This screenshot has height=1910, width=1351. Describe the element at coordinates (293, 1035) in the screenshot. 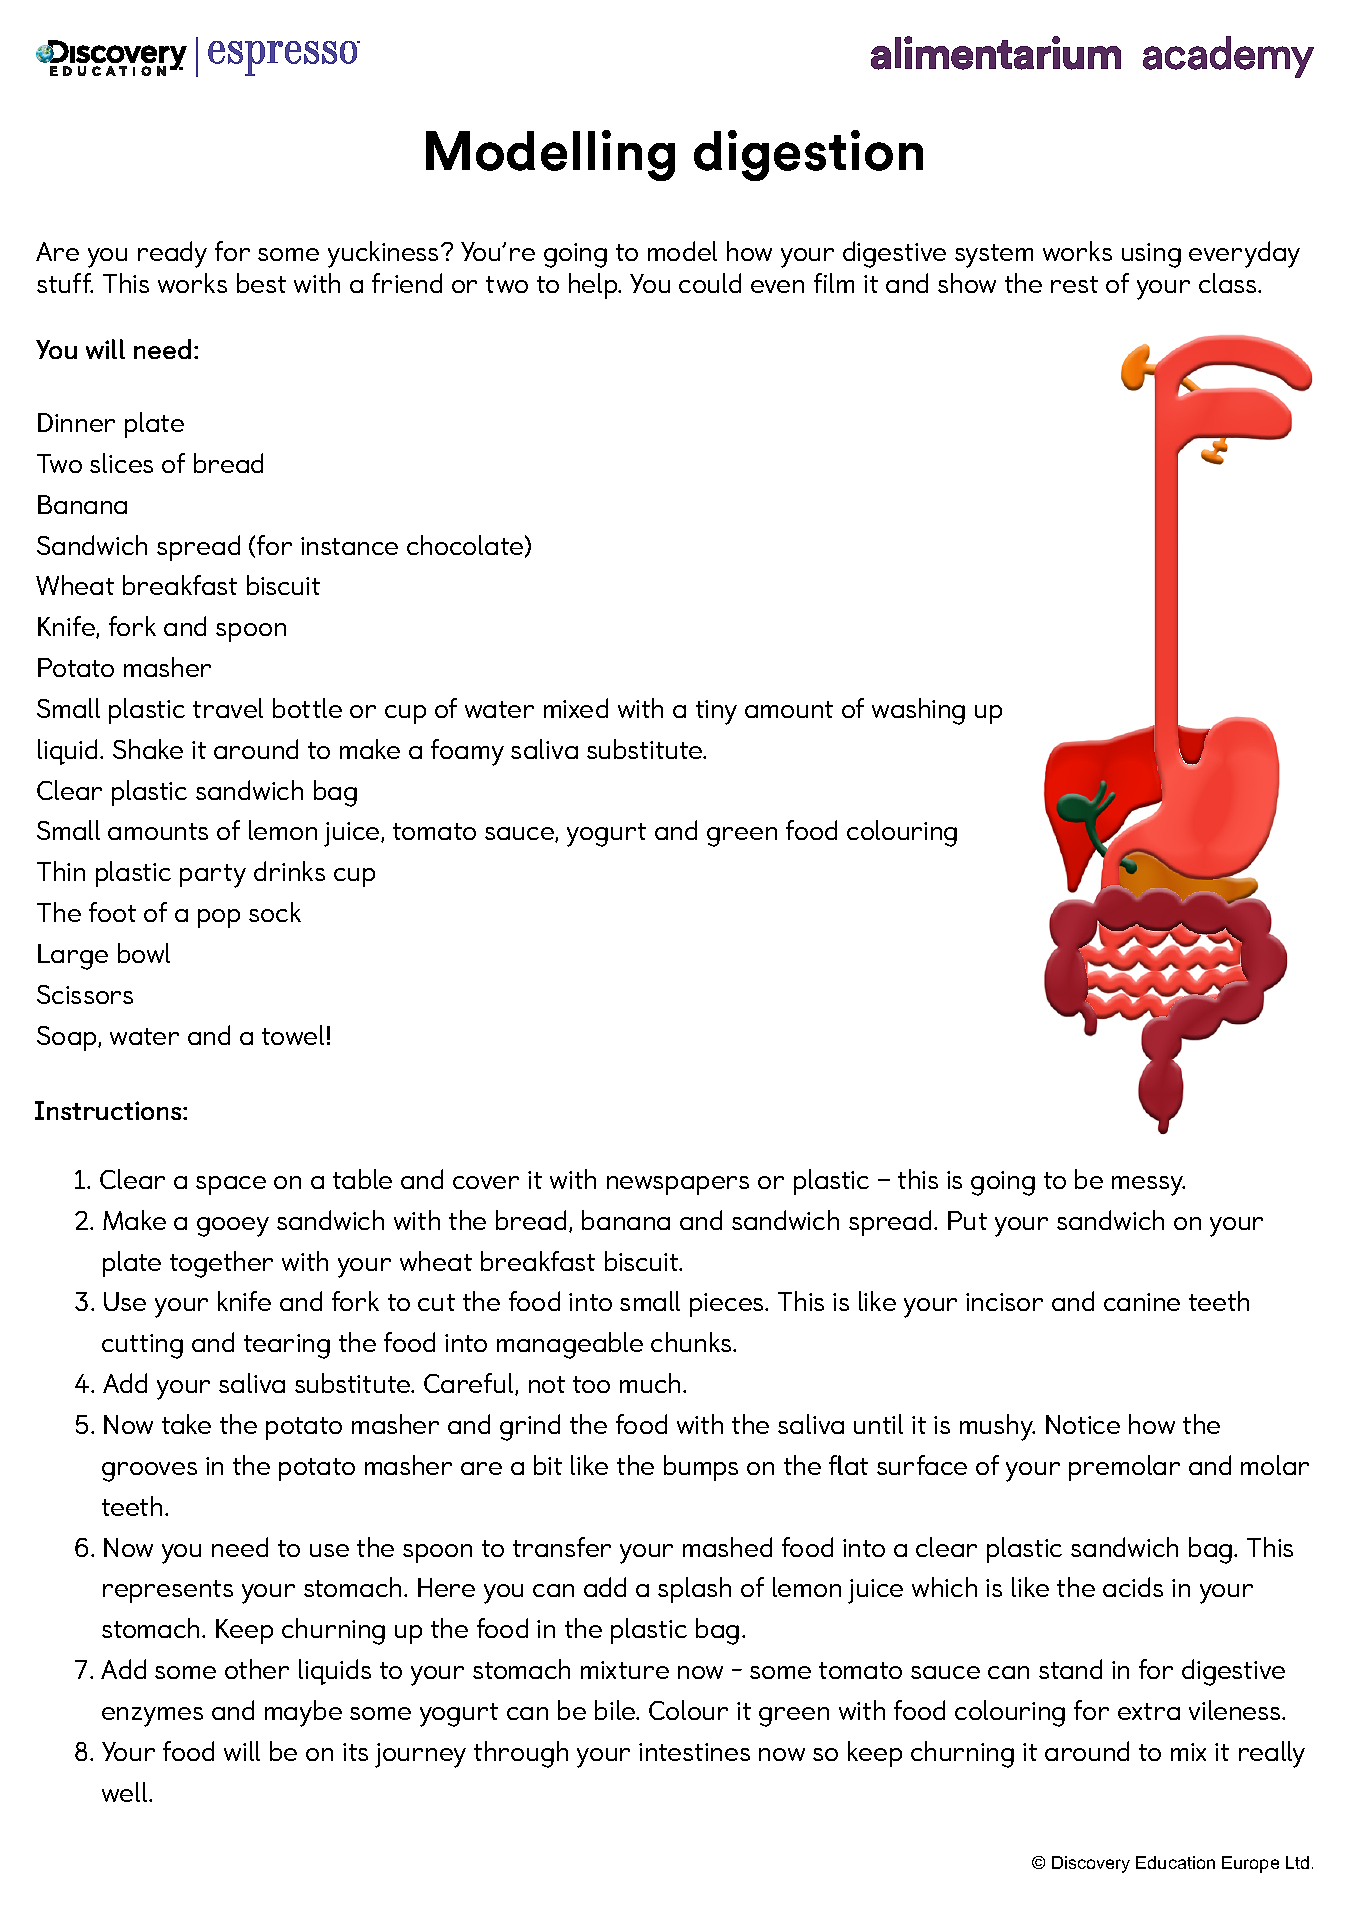

I see `towel` at that location.
